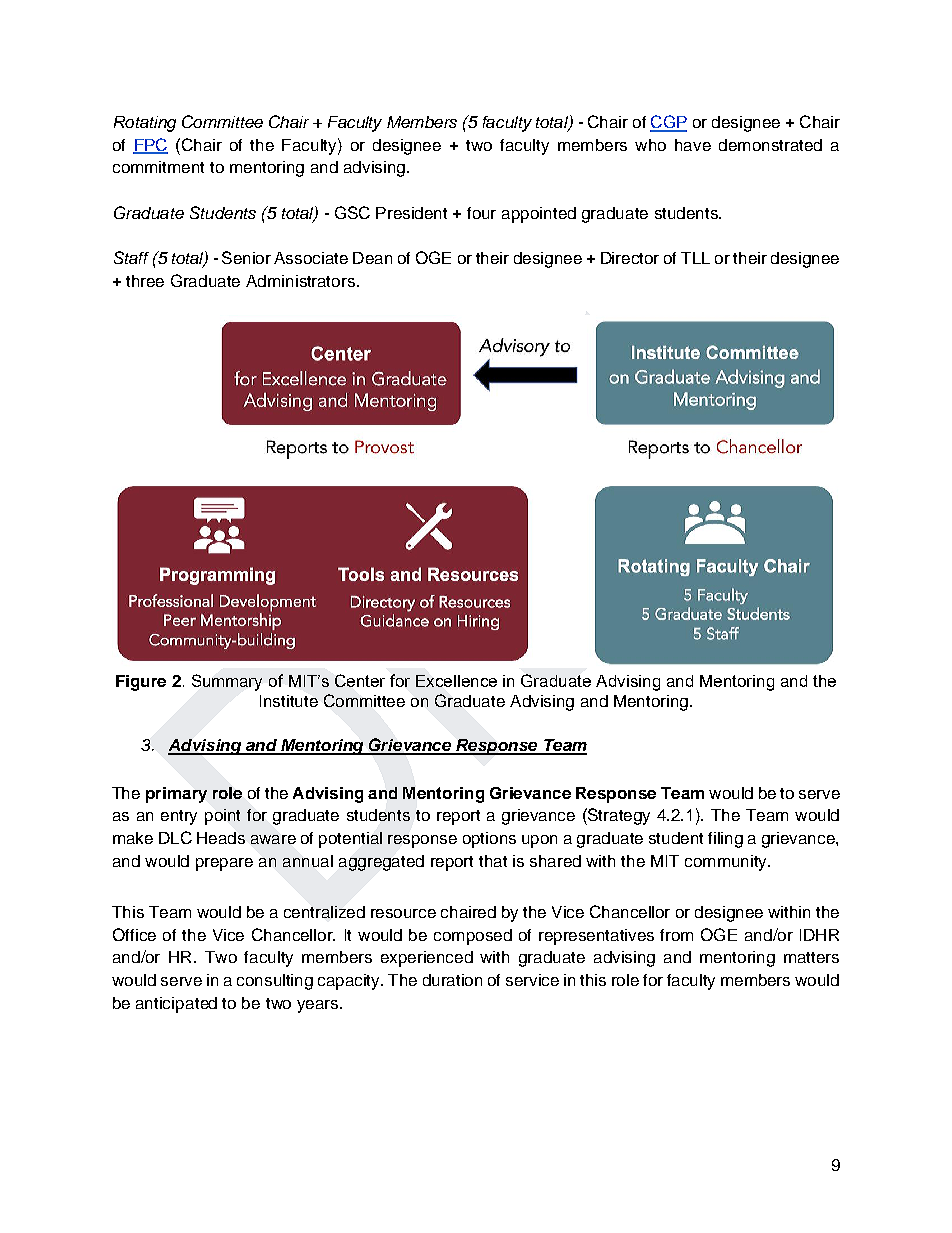 This screenshot has height=1233, width=952. Describe the element at coordinates (456, 681) in the screenshot. I see `Excellence` at that location.
